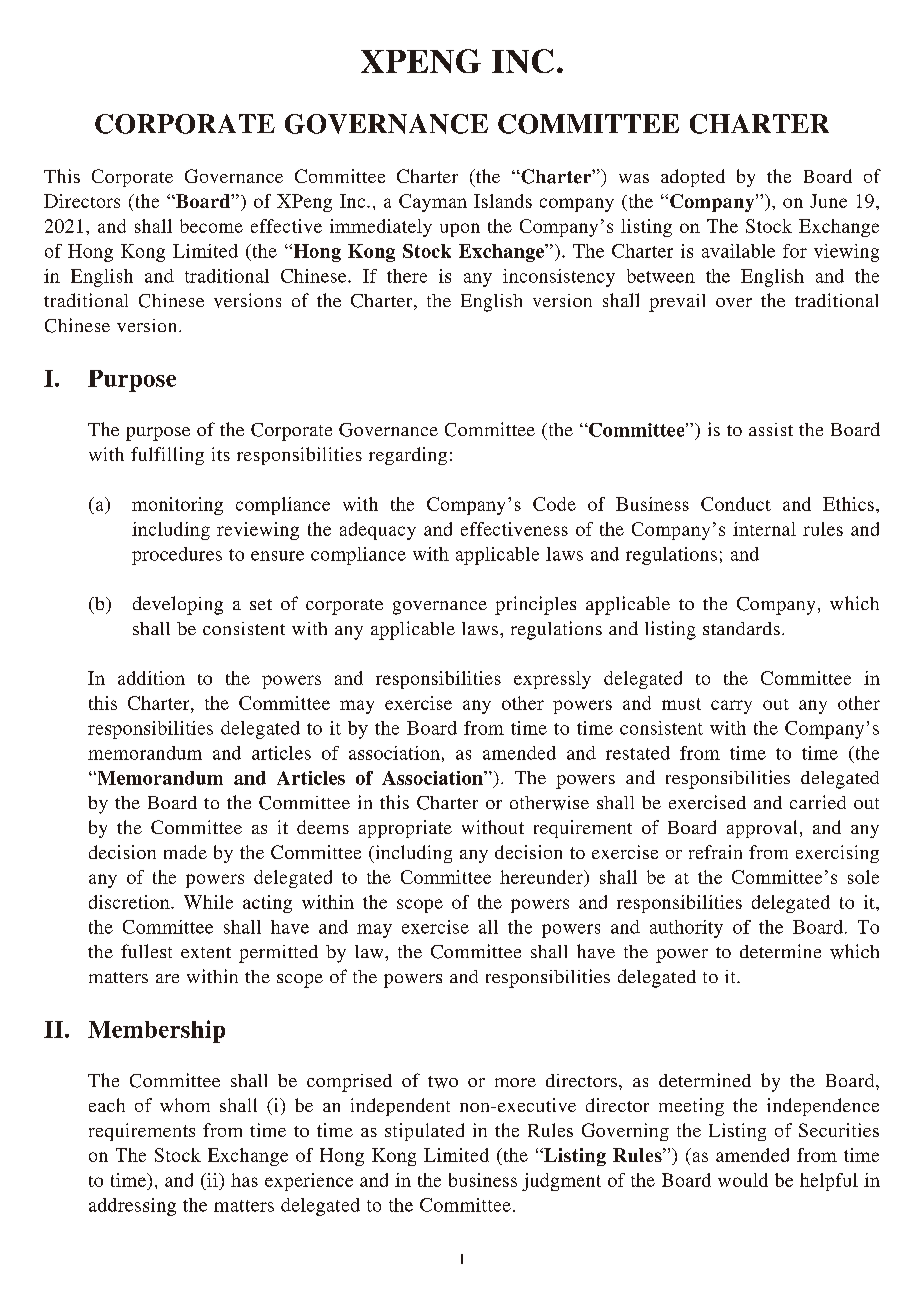 This screenshot has width=924, height=1308. I want to click on June, so click(828, 201).
